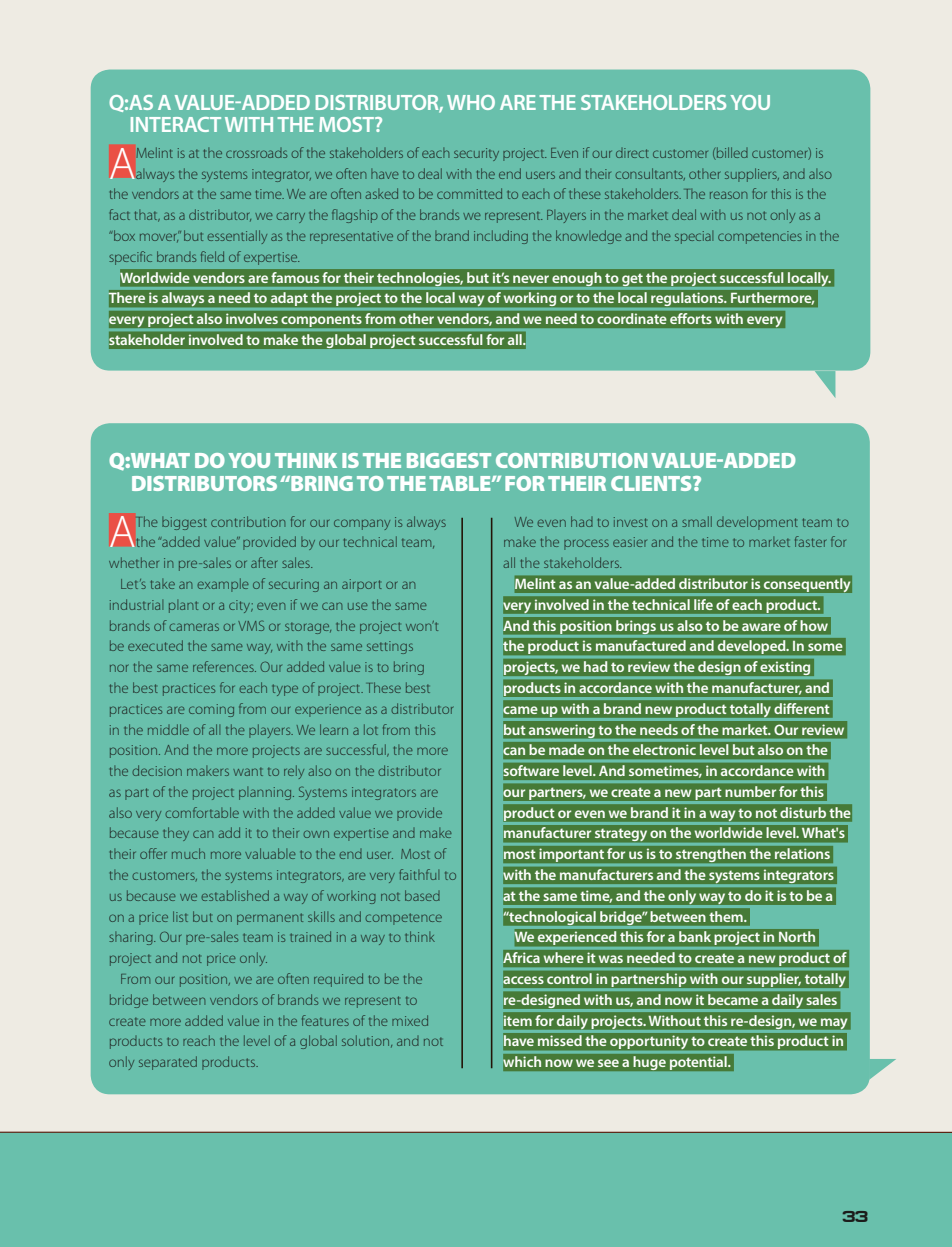 The width and height of the screenshot is (952, 1247). Describe the element at coordinates (761, 627) in the screenshot. I see `aware` at that location.
